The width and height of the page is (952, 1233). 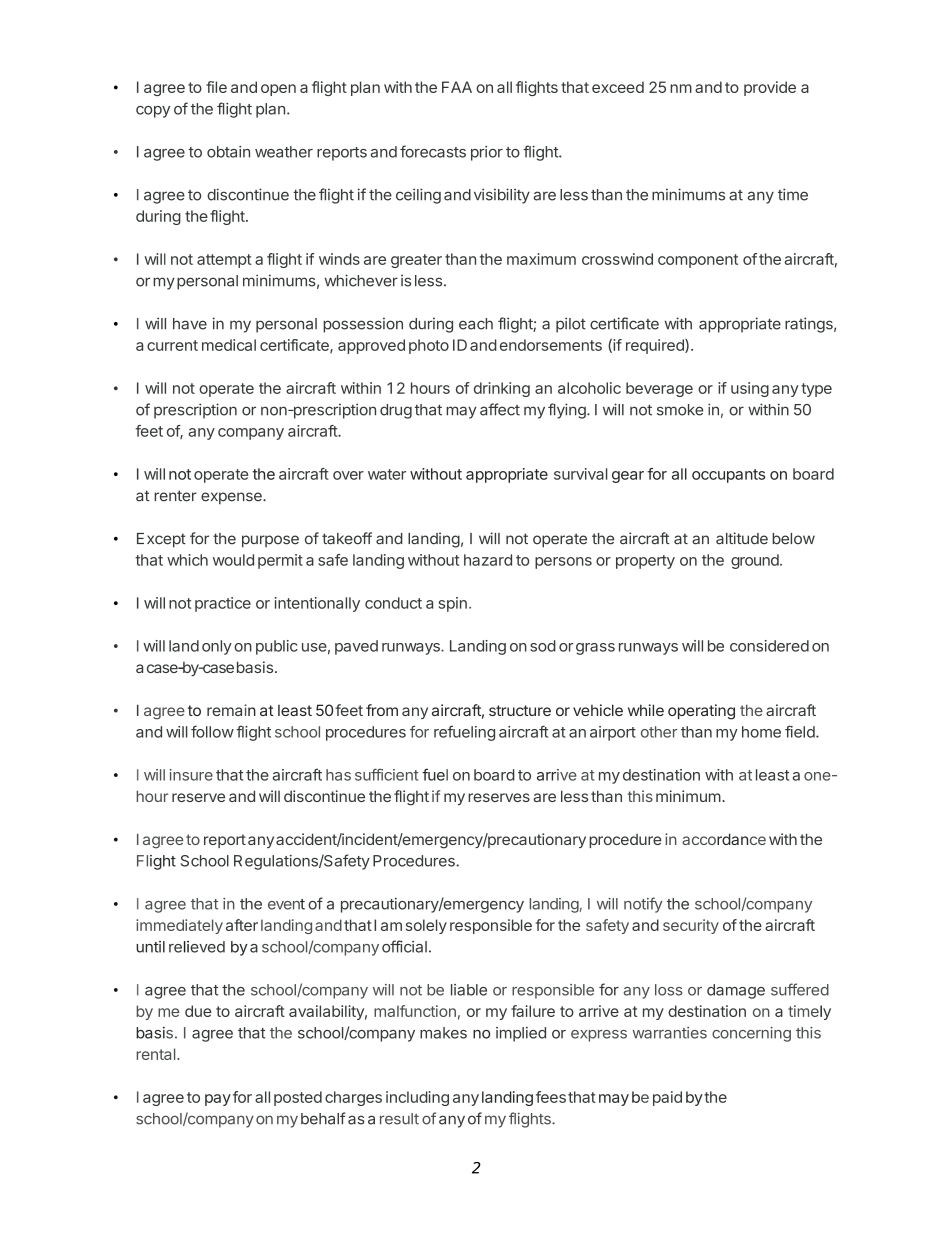 I want to click on spin, so click(x=453, y=604).
